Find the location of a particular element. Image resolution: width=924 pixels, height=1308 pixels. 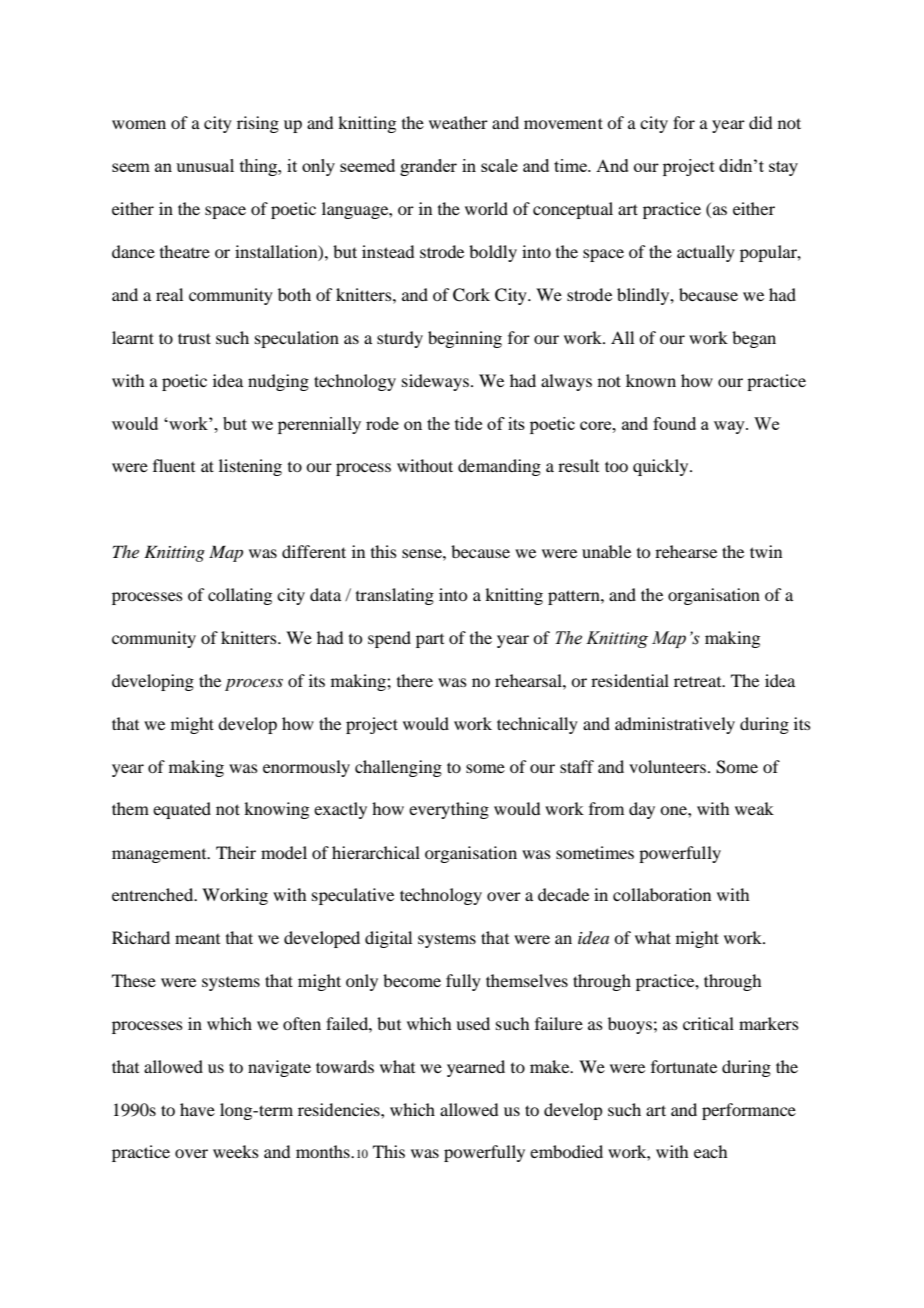

stay is located at coordinates (783, 168).
